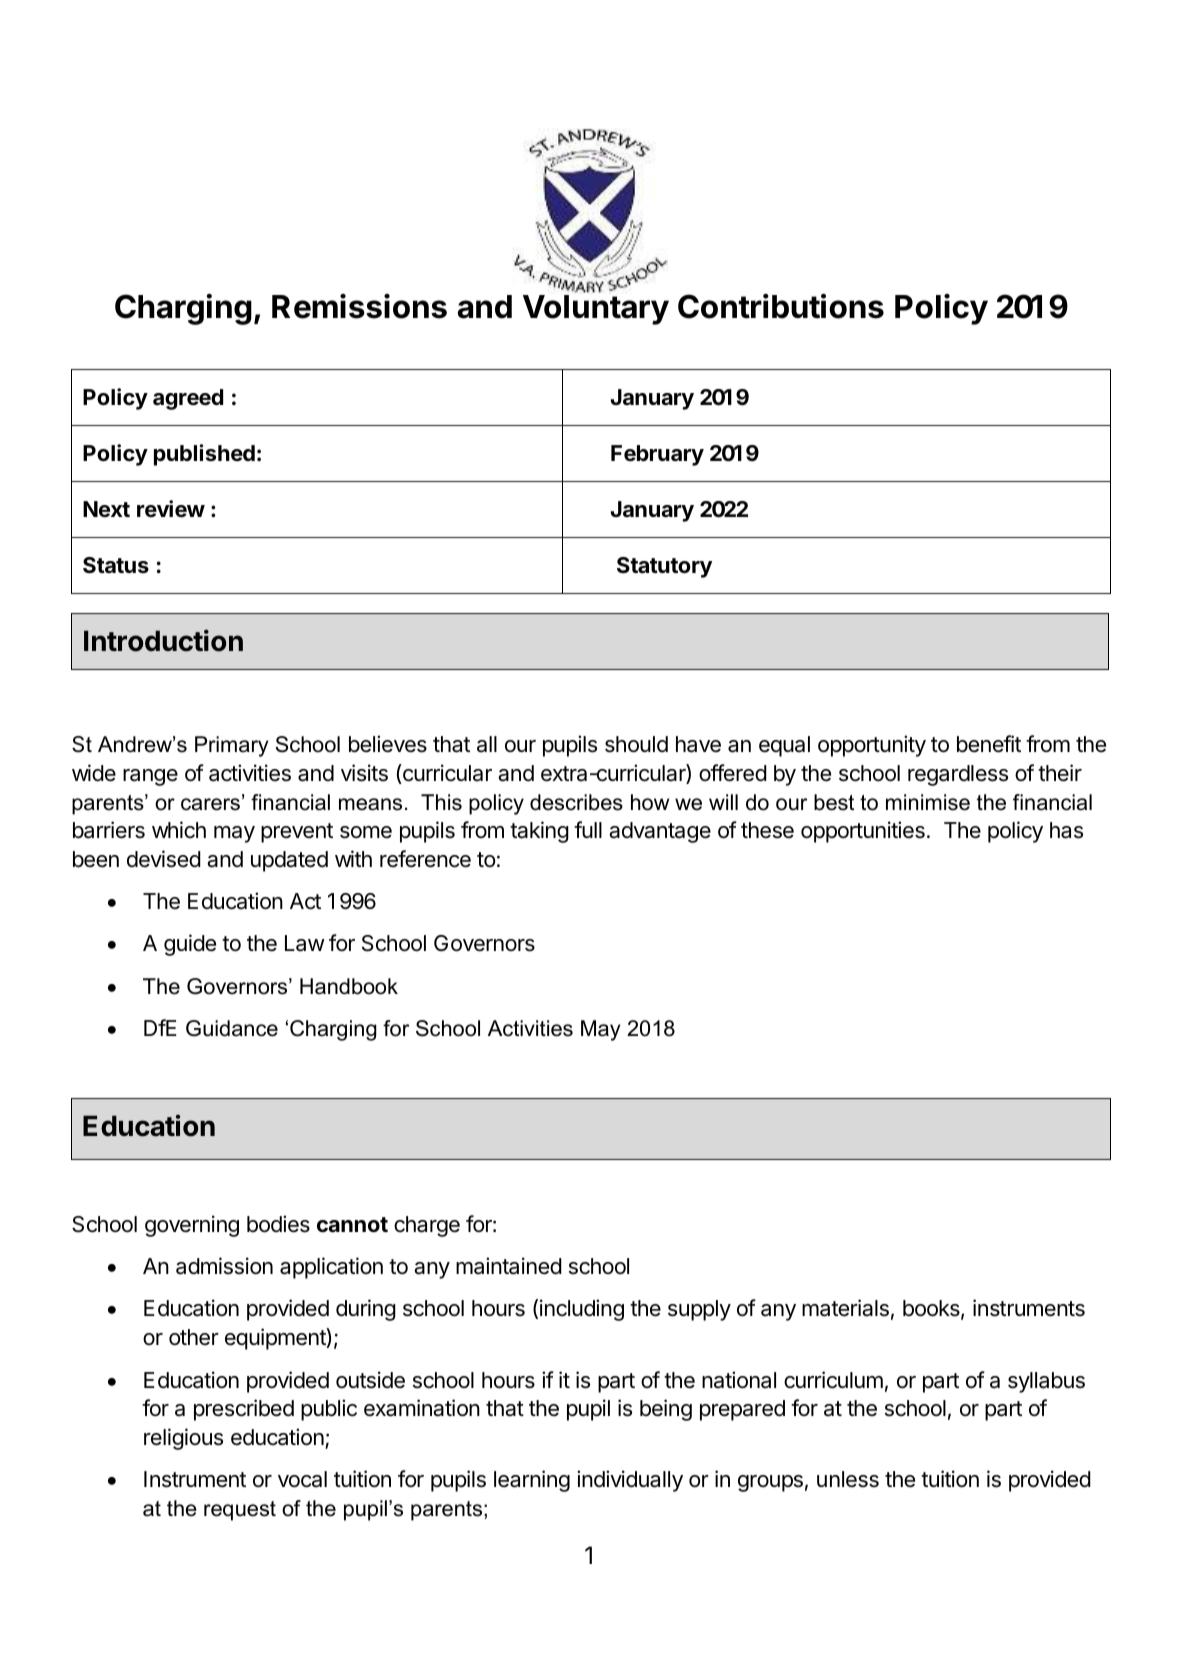 The width and height of the screenshot is (1179, 1667). Describe the element at coordinates (848, 1479) in the screenshot. I see `unless` at that location.
